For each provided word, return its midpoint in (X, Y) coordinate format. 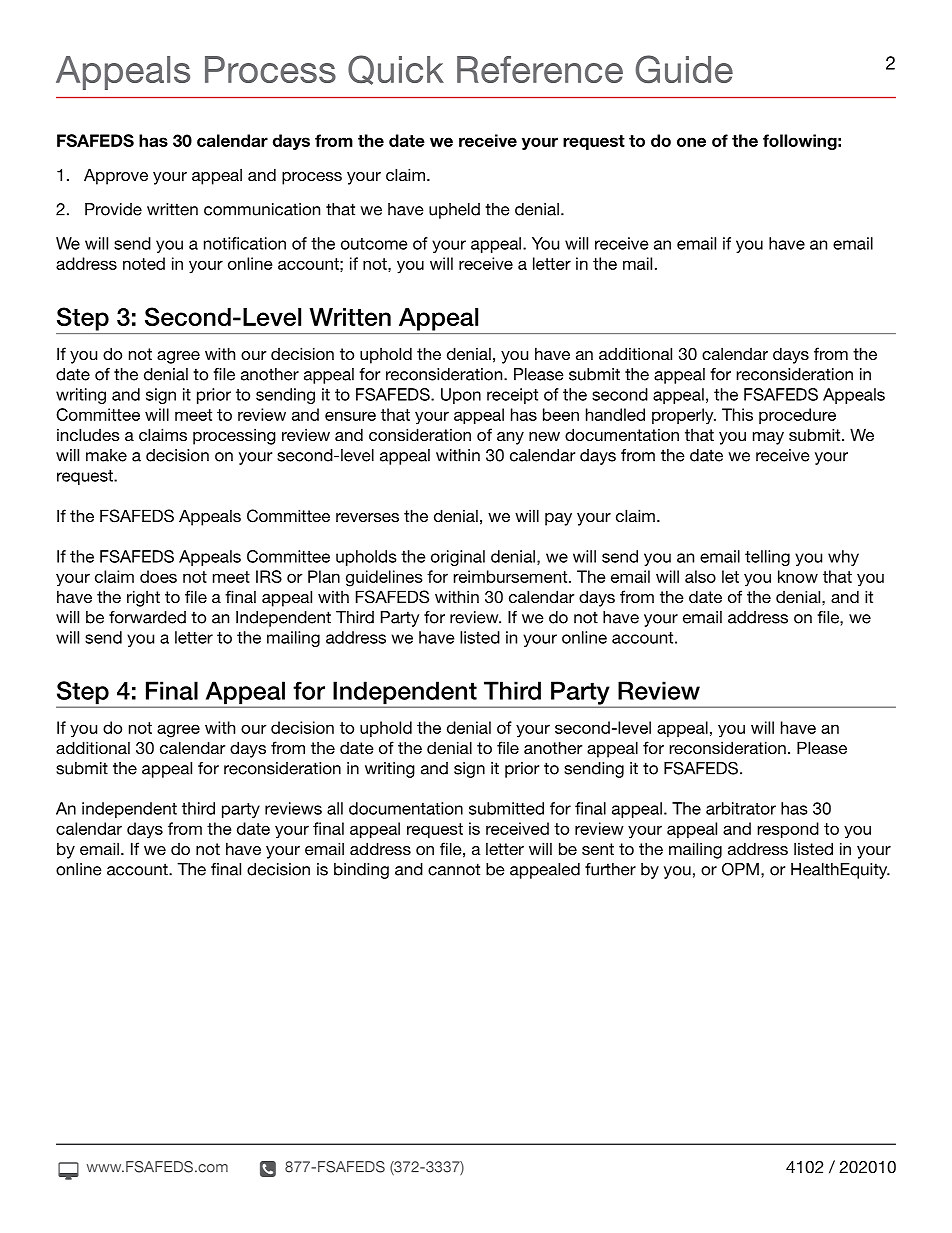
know (798, 576)
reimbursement (511, 576)
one (691, 142)
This (737, 414)
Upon (461, 396)
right (143, 598)
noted (144, 263)
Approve (116, 176)
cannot (454, 869)
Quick (396, 70)
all (335, 808)
